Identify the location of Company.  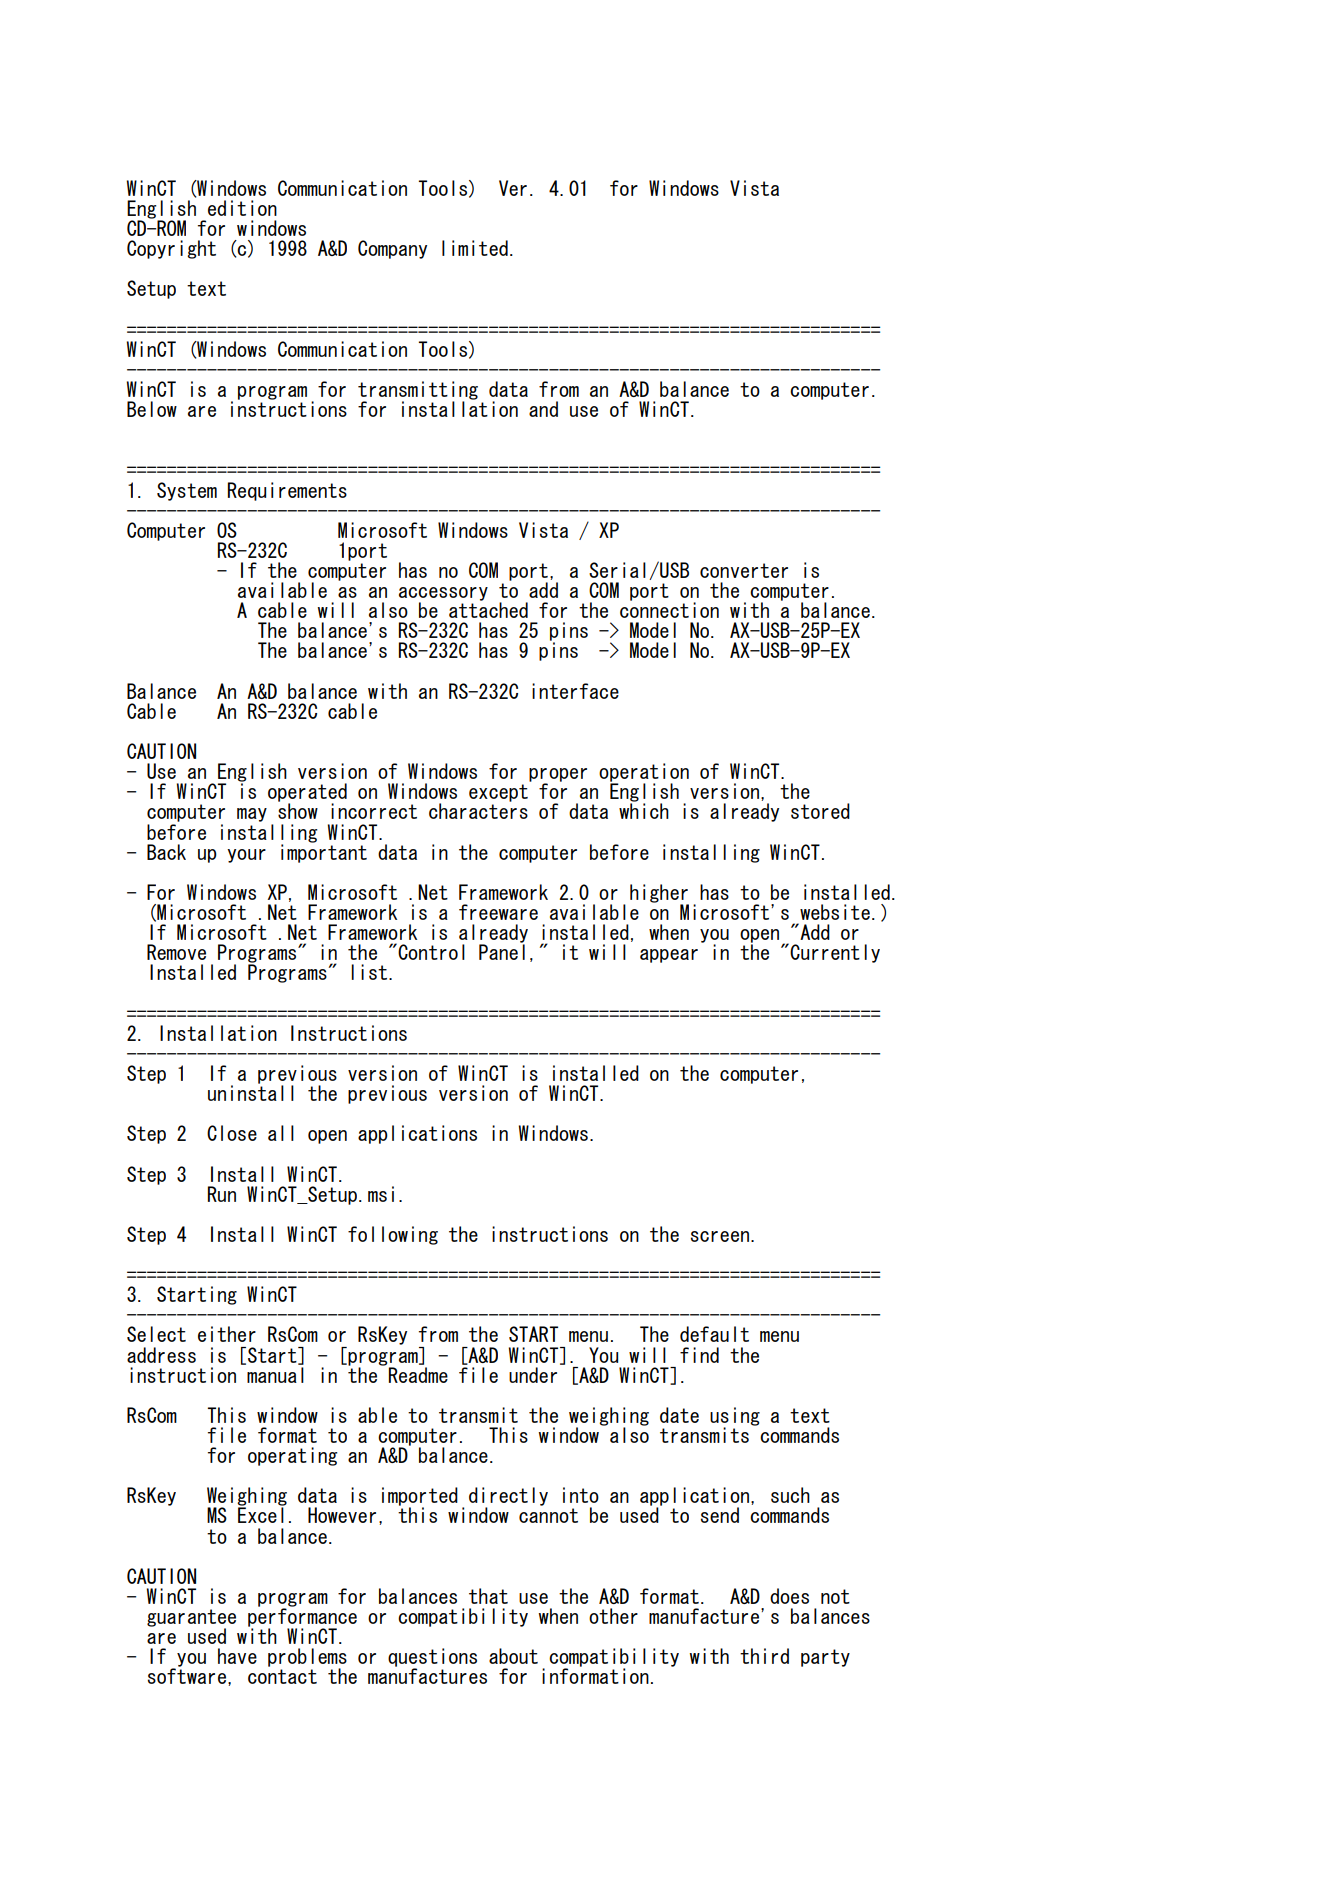
(392, 249).
